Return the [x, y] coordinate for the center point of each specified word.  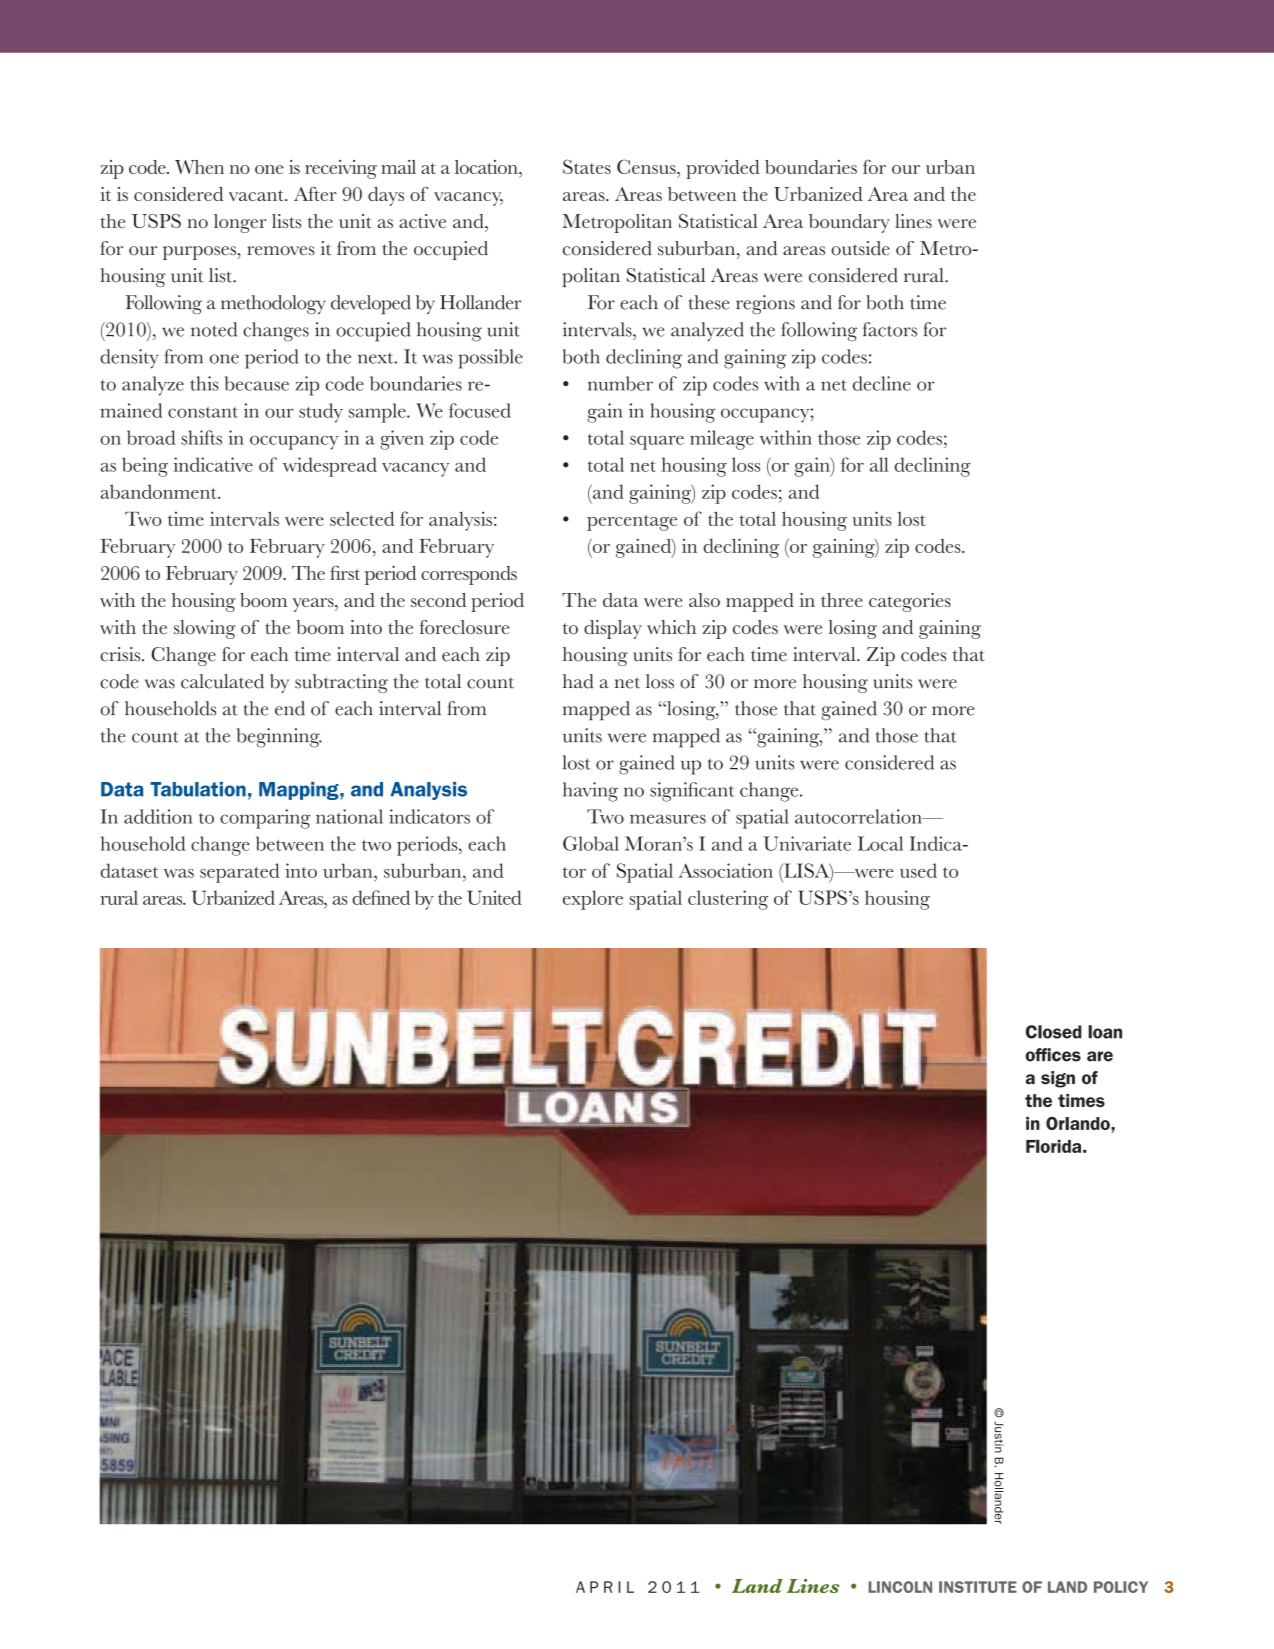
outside [860, 248]
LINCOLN [900, 1587]
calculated [222, 681]
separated [239, 873]
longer [240, 223]
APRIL [605, 1587]
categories [910, 602]
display [613, 629]
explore [593, 900]
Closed [1054, 1032]
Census [647, 166]
